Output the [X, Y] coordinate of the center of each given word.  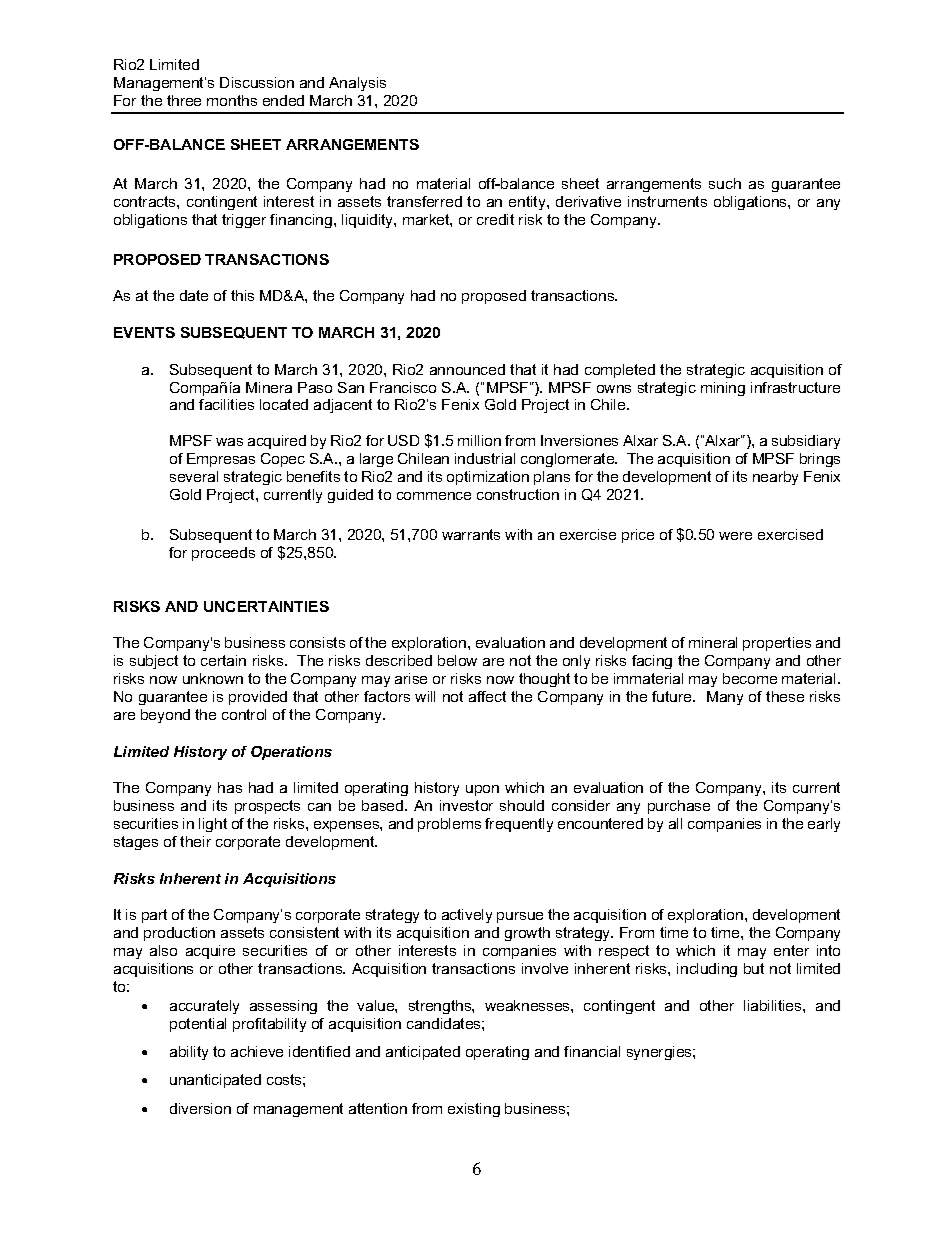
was [229, 442]
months [232, 100]
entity [528, 203]
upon [482, 790]
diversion [200, 1108]
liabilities [774, 1005]
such [725, 183]
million [479, 440]
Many [725, 698]
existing [474, 1110]
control [244, 714]
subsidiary [806, 442]
